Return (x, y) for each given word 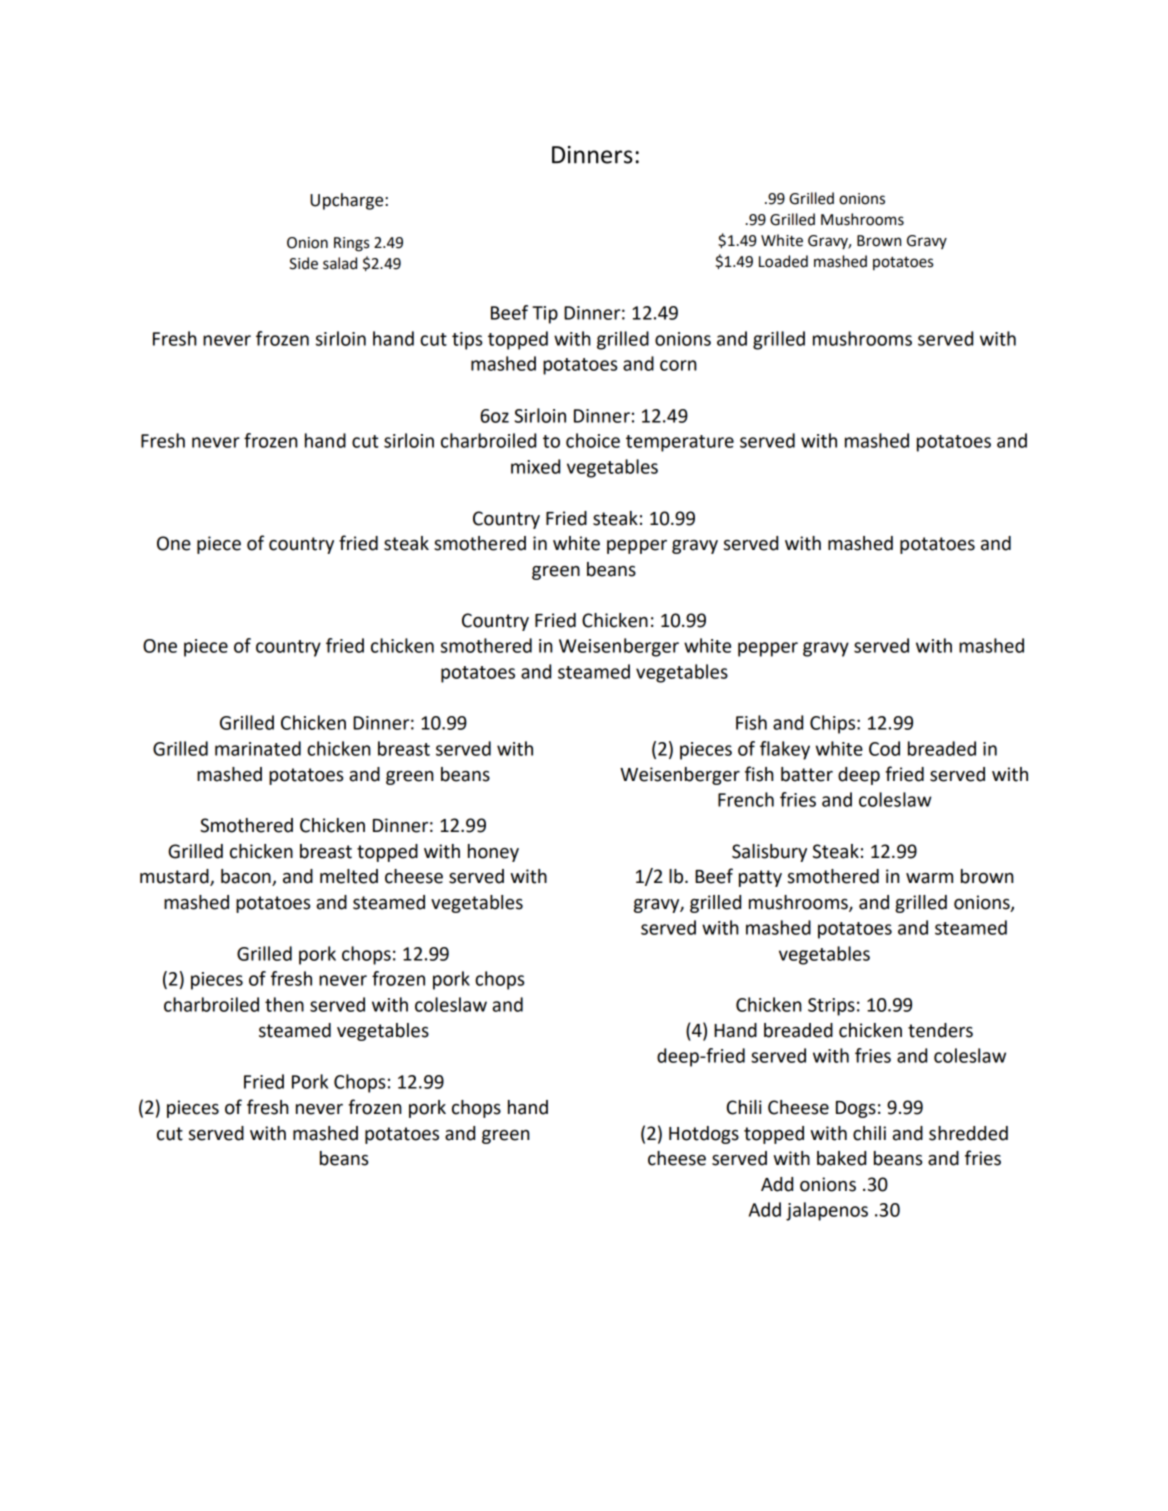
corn (678, 365)
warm (929, 878)
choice (593, 440)
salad (340, 263)
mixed (535, 466)
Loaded (783, 261)
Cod (884, 748)
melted (349, 876)
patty (760, 878)
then (284, 1004)
